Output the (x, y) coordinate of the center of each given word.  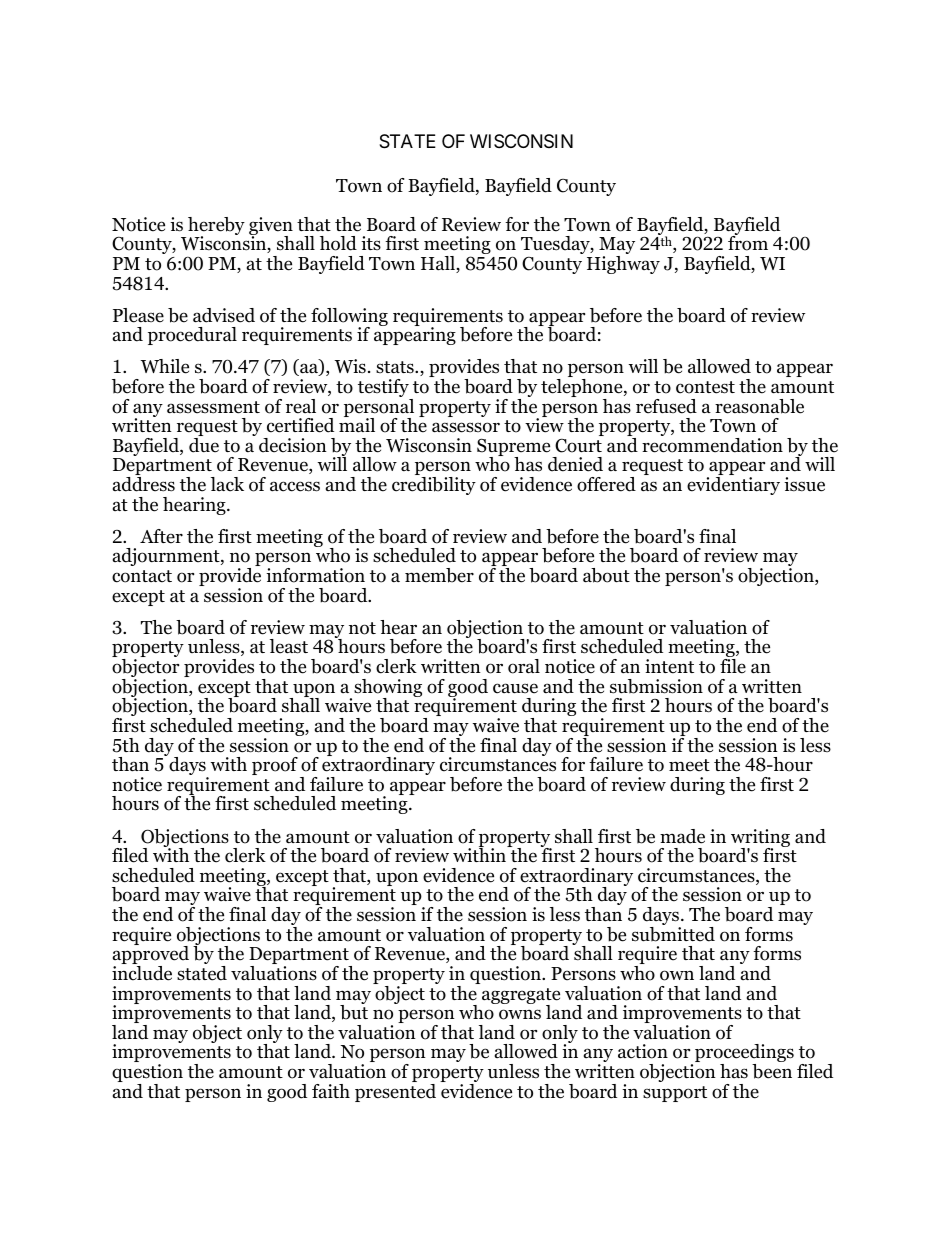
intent (669, 666)
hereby (216, 227)
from (748, 242)
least (289, 646)
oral (524, 666)
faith (331, 1091)
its (371, 243)
